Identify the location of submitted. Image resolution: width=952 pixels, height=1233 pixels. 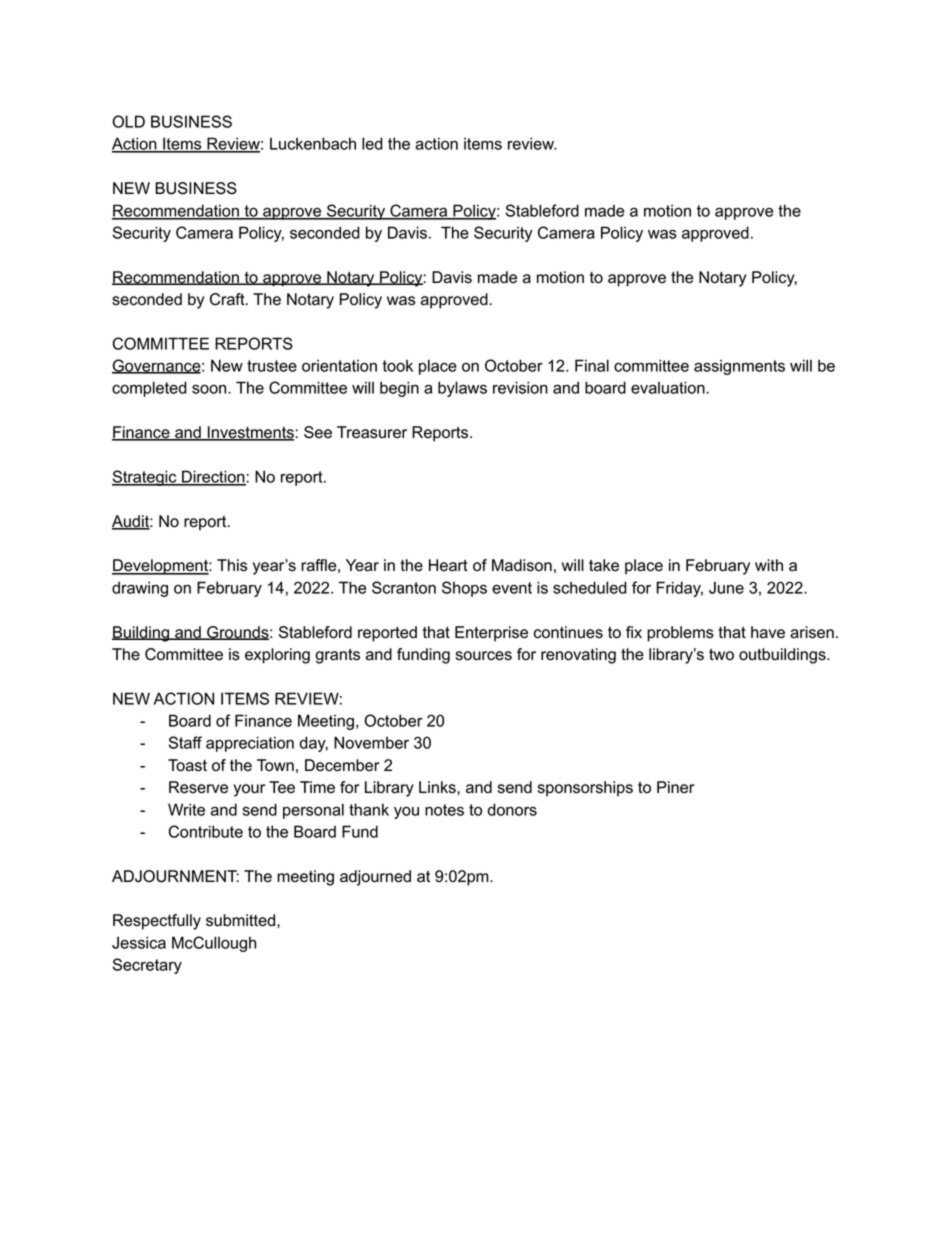
(242, 920).
